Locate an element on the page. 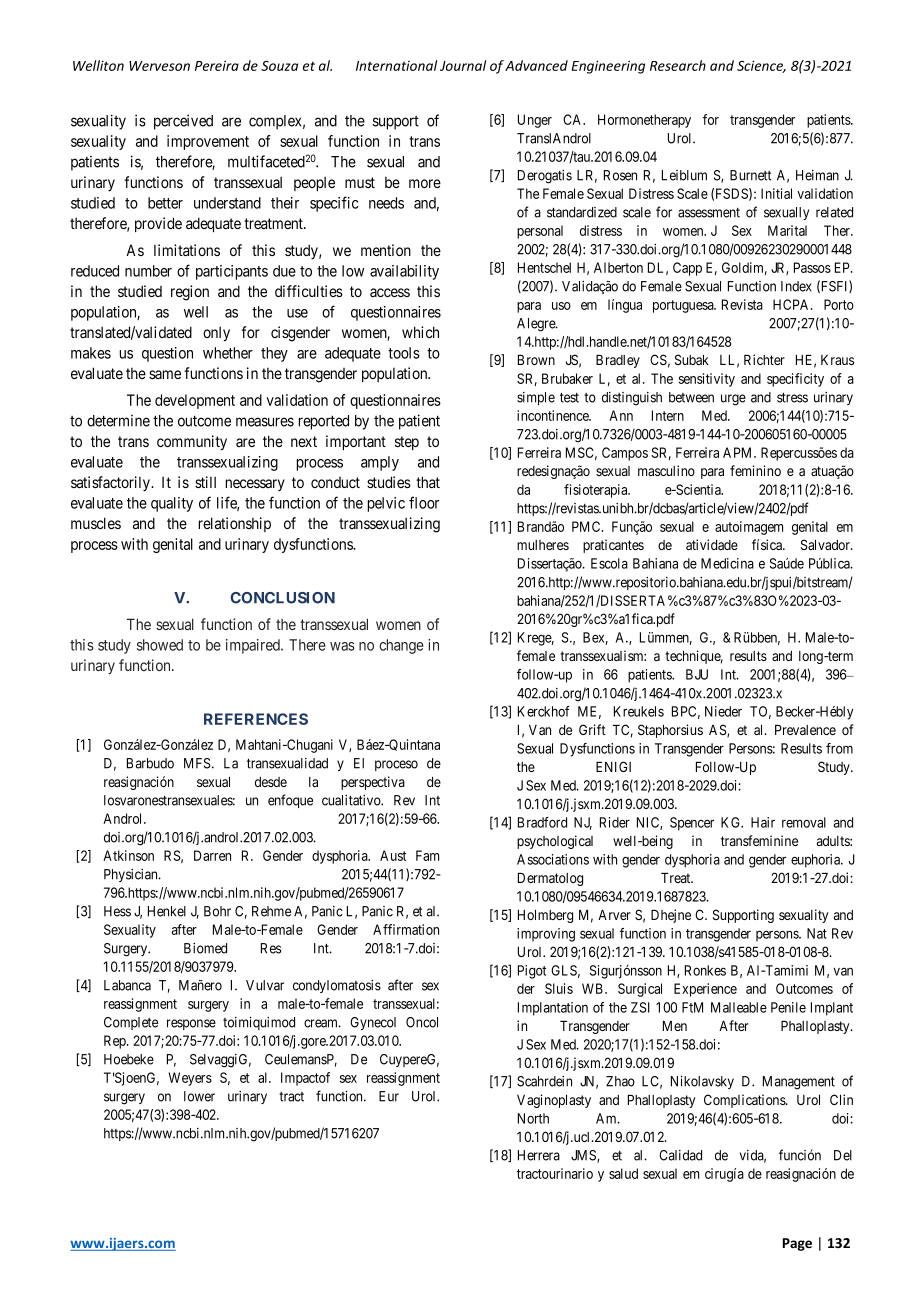 The width and height of the image is (924, 1308). tools is located at coordinates (404, 353).
